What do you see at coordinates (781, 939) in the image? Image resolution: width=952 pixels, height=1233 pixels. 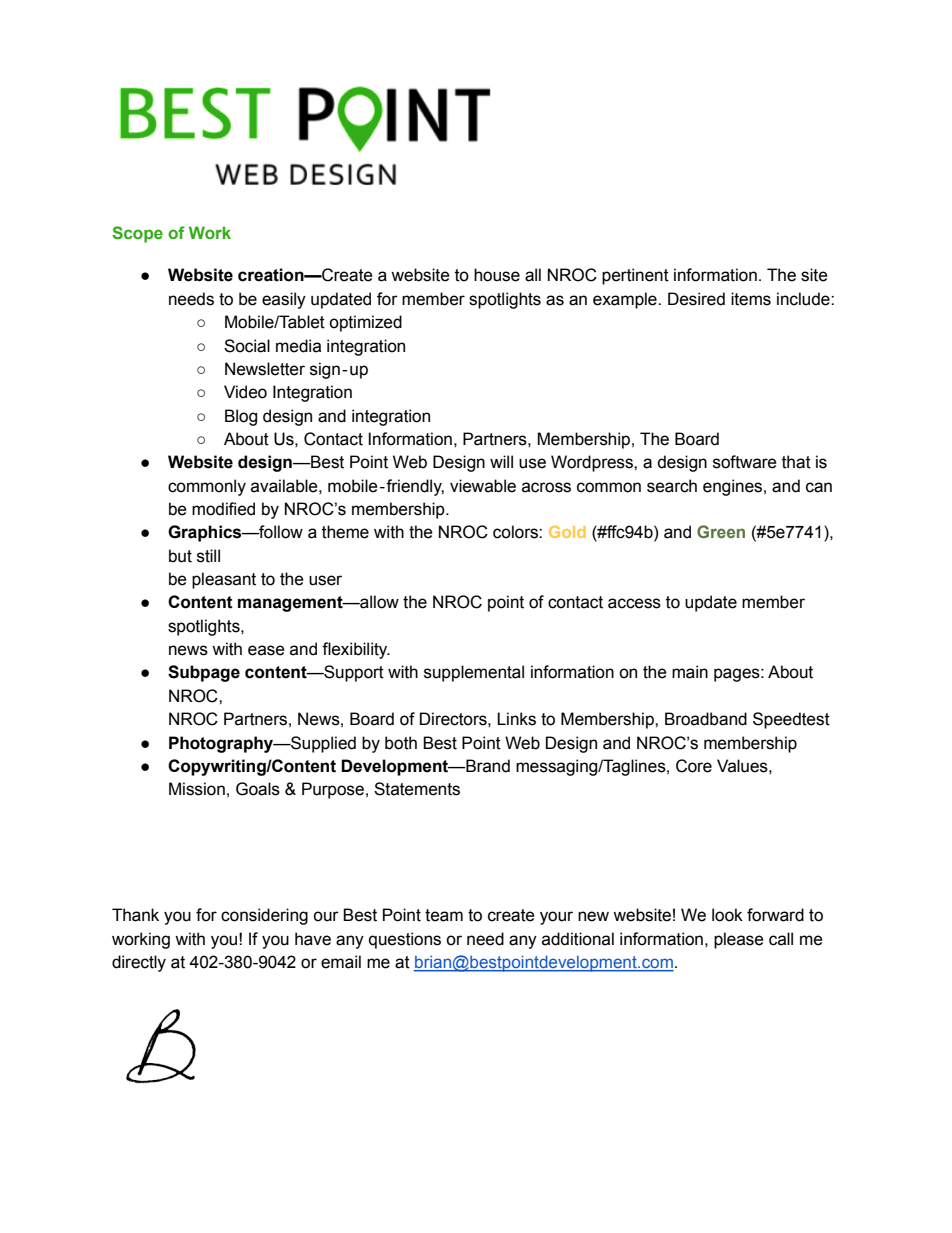 I see `call` at bounding box center [781, 939].
